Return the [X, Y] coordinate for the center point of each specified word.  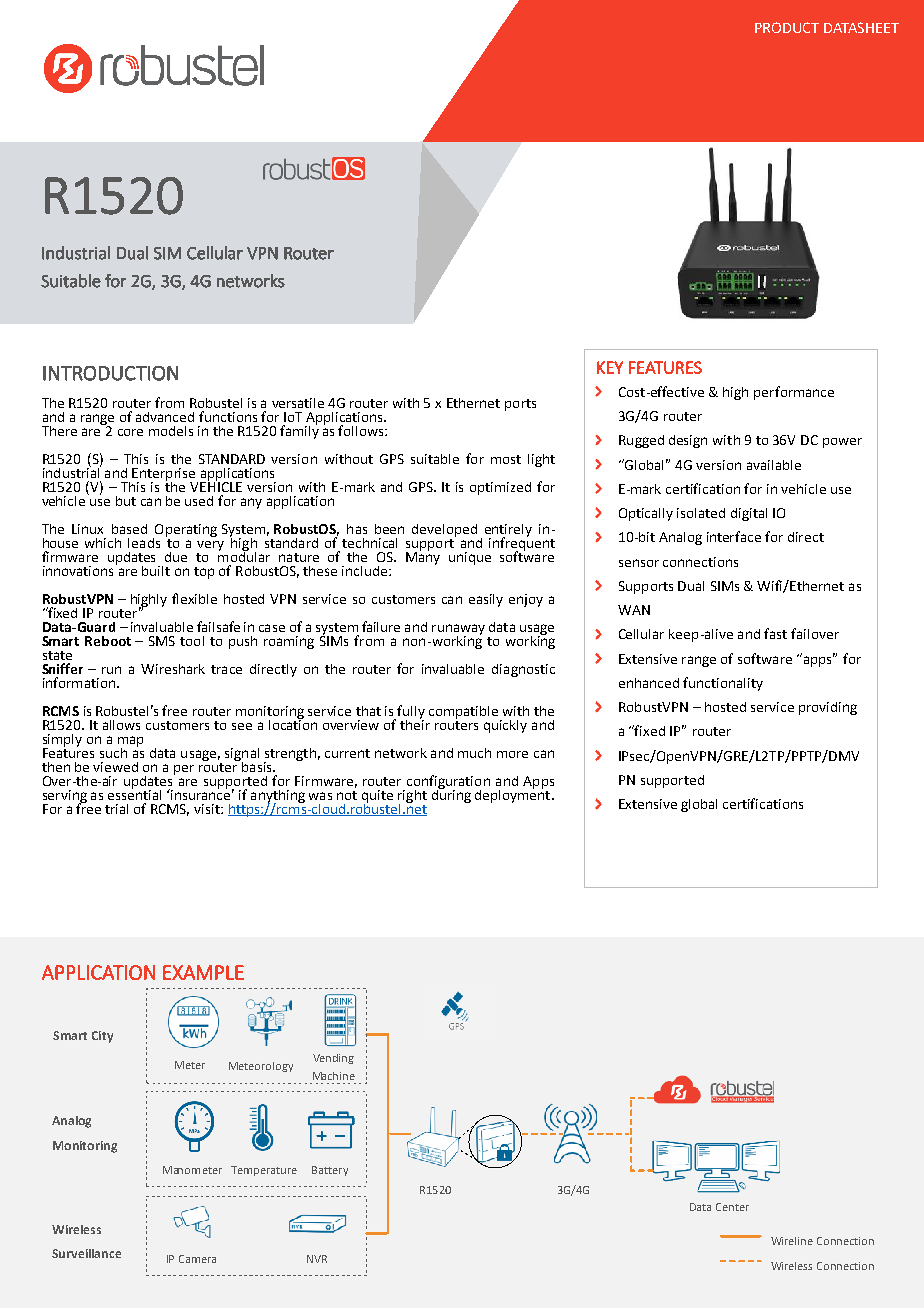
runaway [458, 630]
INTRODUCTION [110, 373]
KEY [610, 367]
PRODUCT [787, 27]
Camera [197, 1259]
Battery [330, 1171]
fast [775, 633]
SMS [162, 641]
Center [732, 1207]
